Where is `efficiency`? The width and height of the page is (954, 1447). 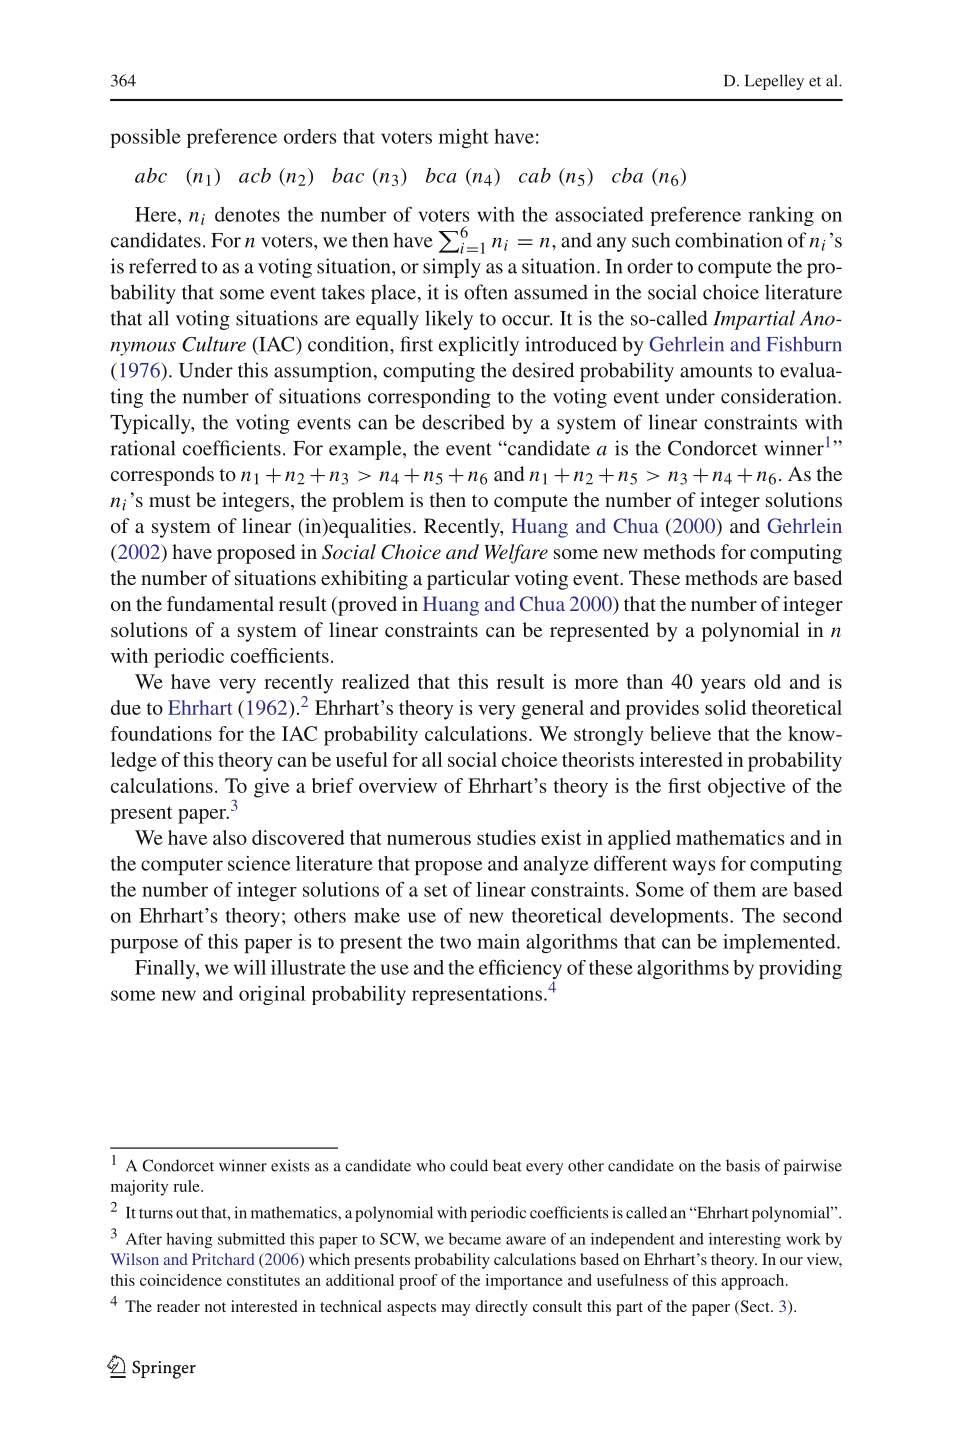 efficiency is located at coordinates (520, 970).
